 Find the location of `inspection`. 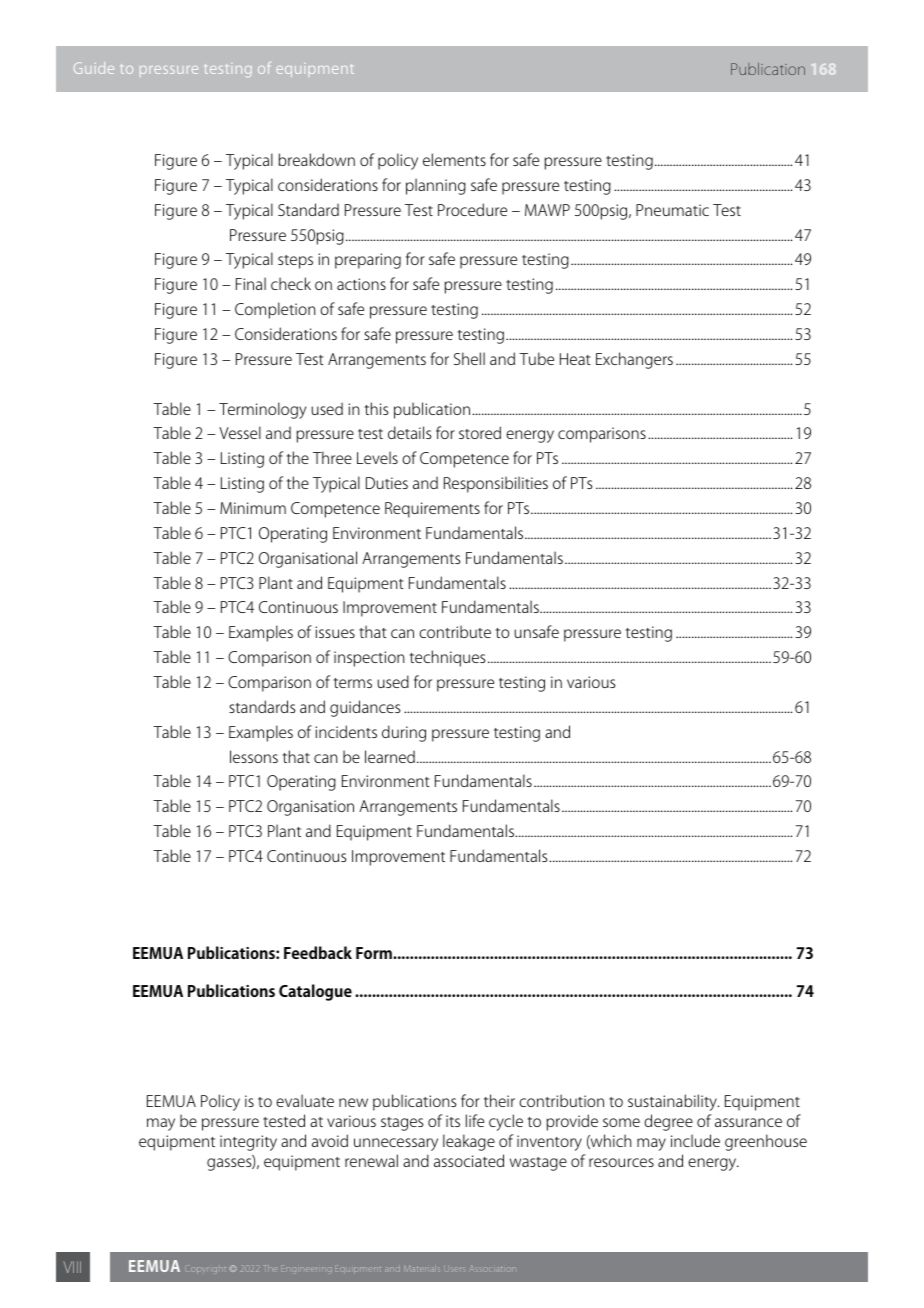

inspection is located at coordinates (369, 659).
